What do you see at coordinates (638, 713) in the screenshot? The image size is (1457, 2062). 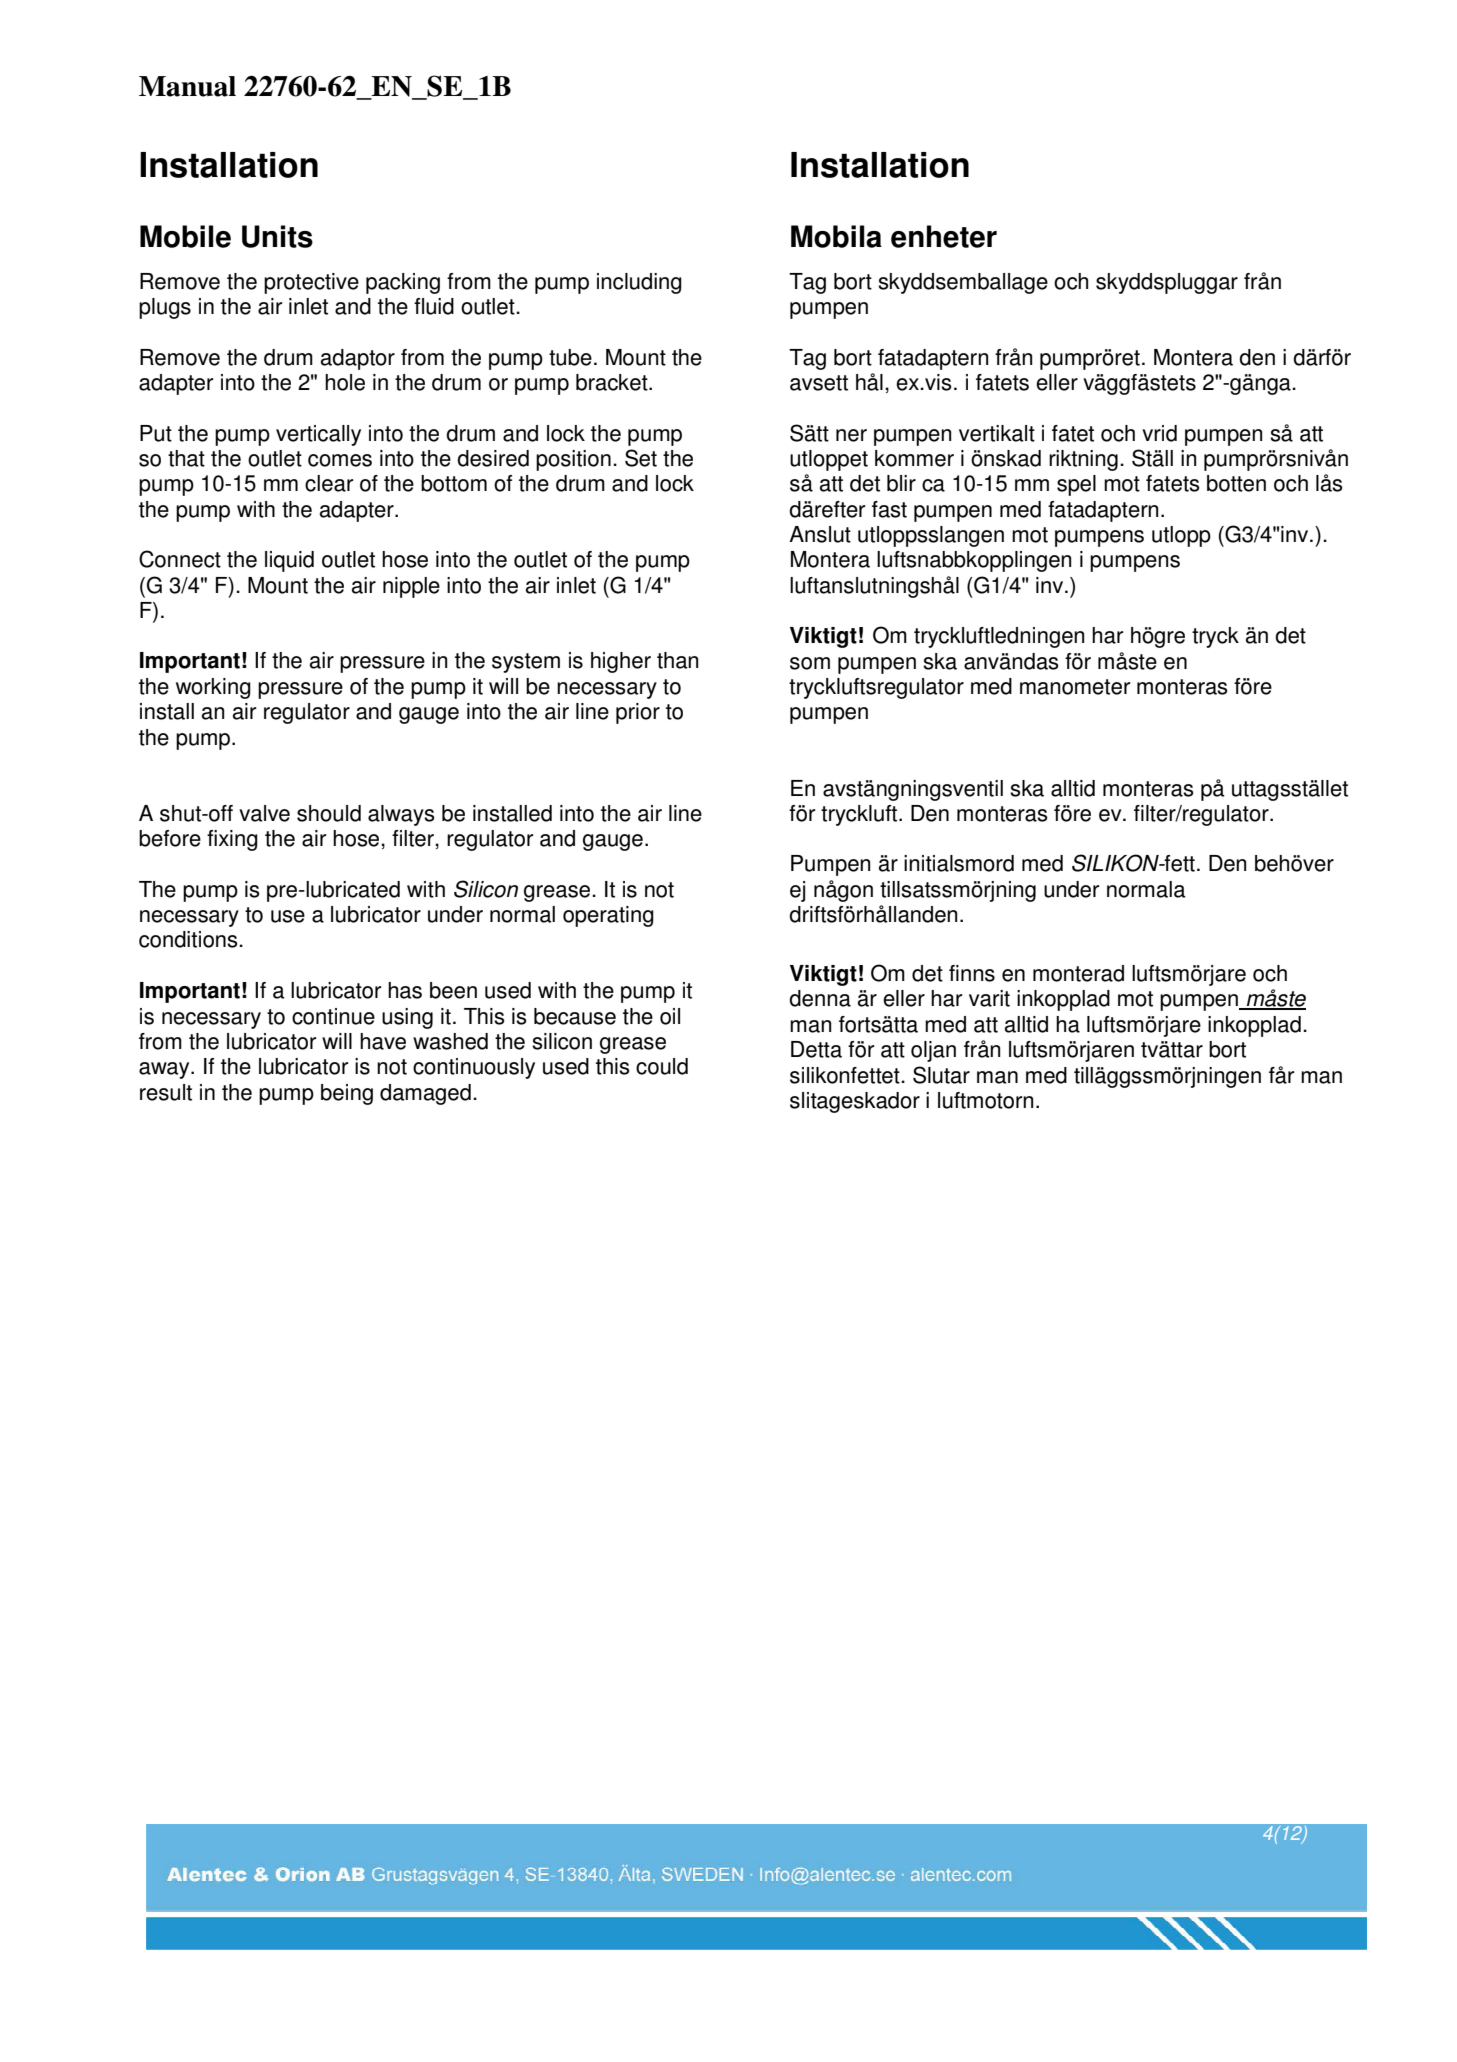 I see `prior` at bounding box center [638, 713].
